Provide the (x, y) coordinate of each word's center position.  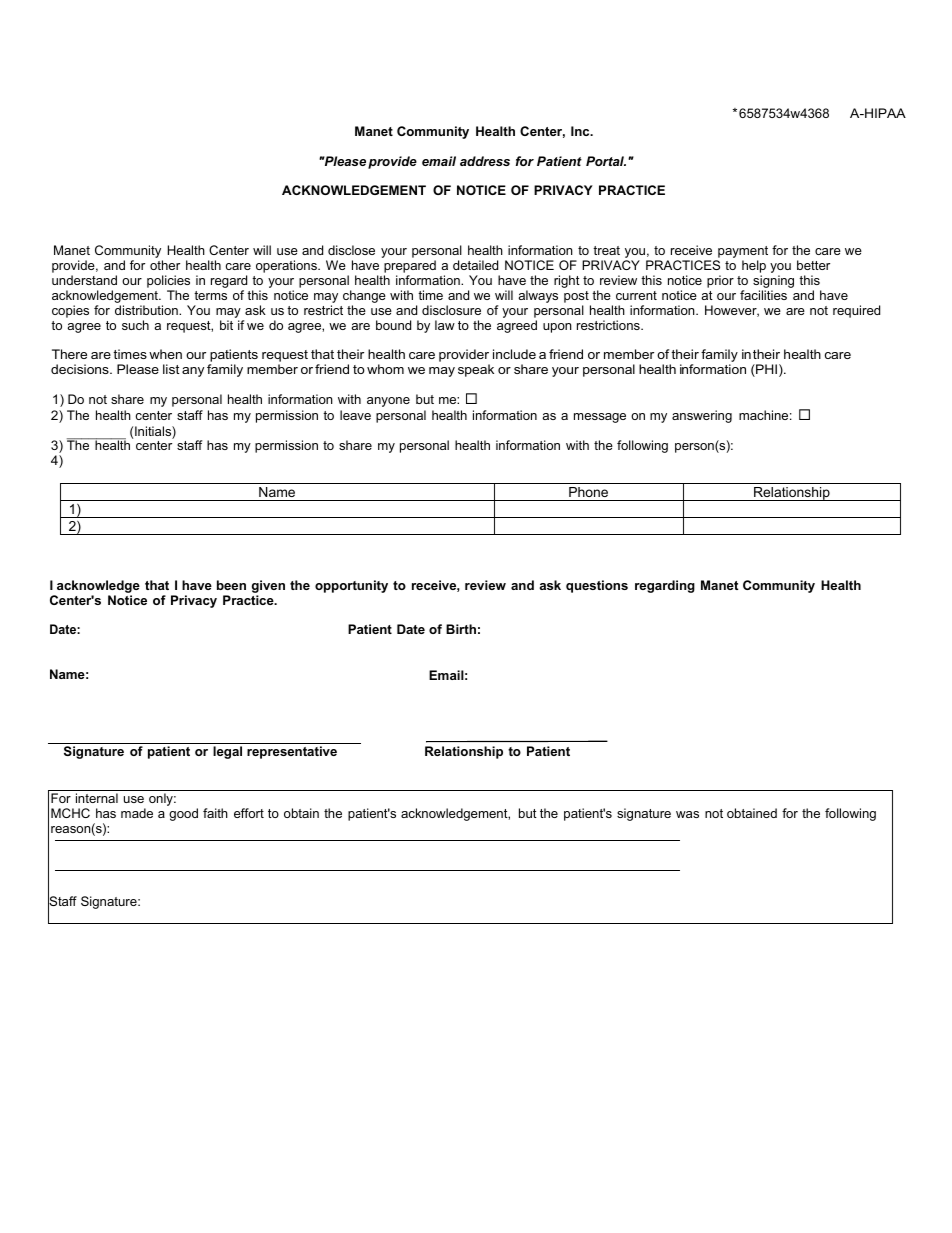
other (165, 265)
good (183, 814)
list (171, 369)
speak (476, 370)
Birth (461, 629)
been (231, 585)
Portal (606, 161)
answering (702, 416)
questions (597, 586)
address (485, 161)
